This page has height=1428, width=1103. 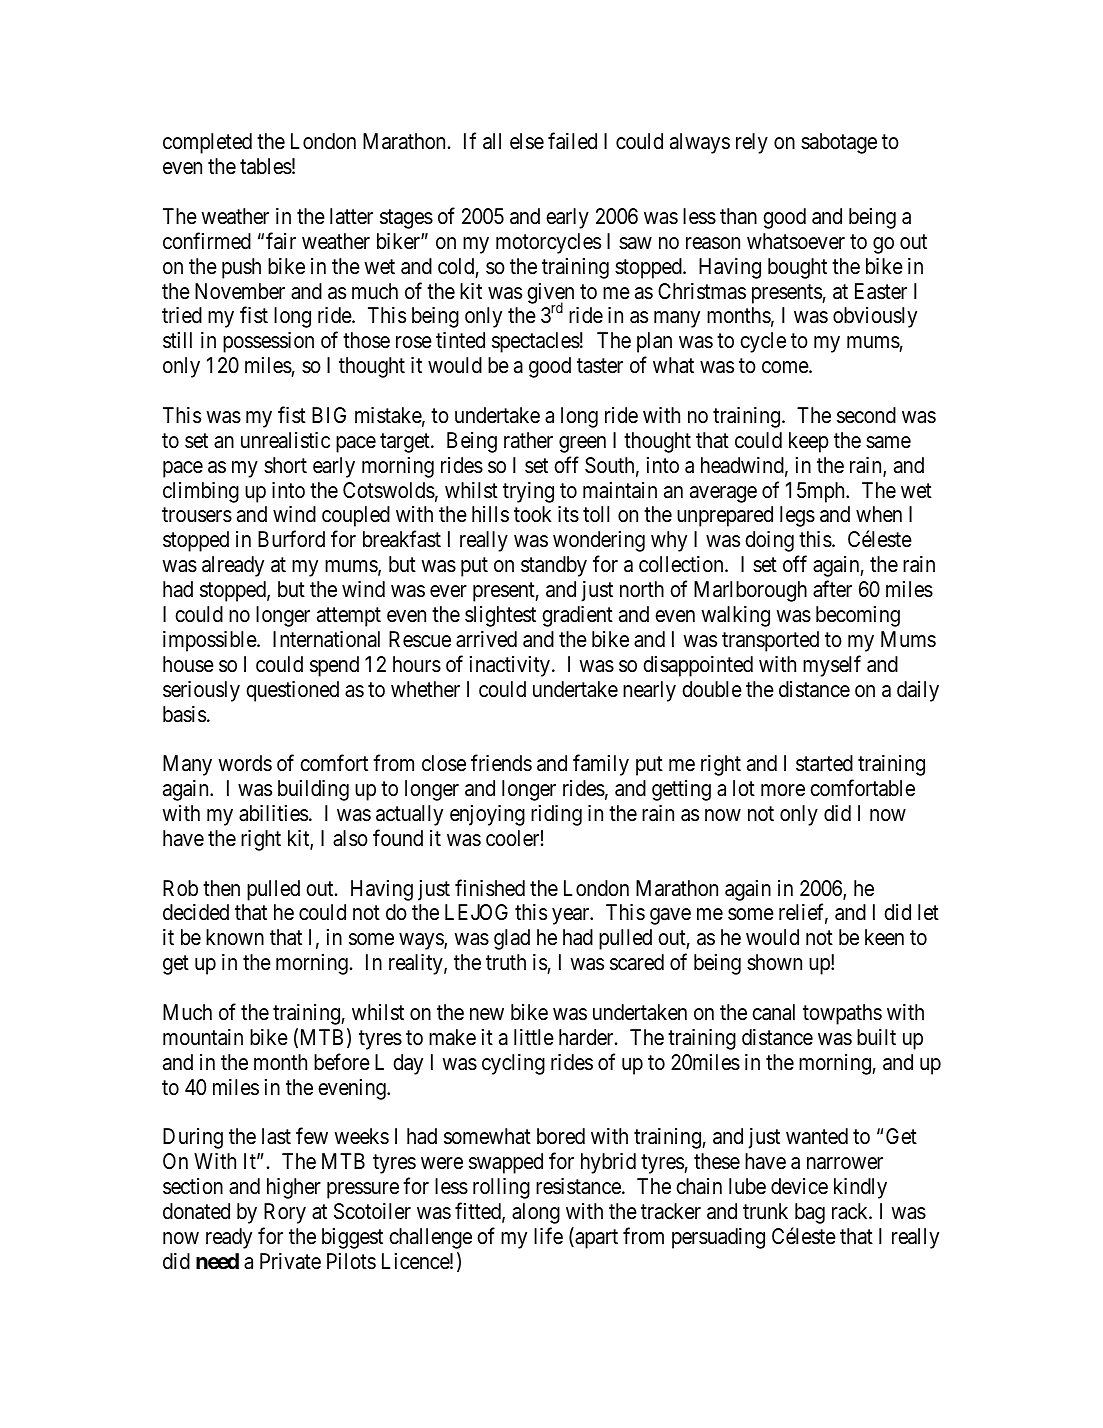 What do you see at coordinates (266, 166) in the page?
I see `tables` at bounding box center [266, 166].
